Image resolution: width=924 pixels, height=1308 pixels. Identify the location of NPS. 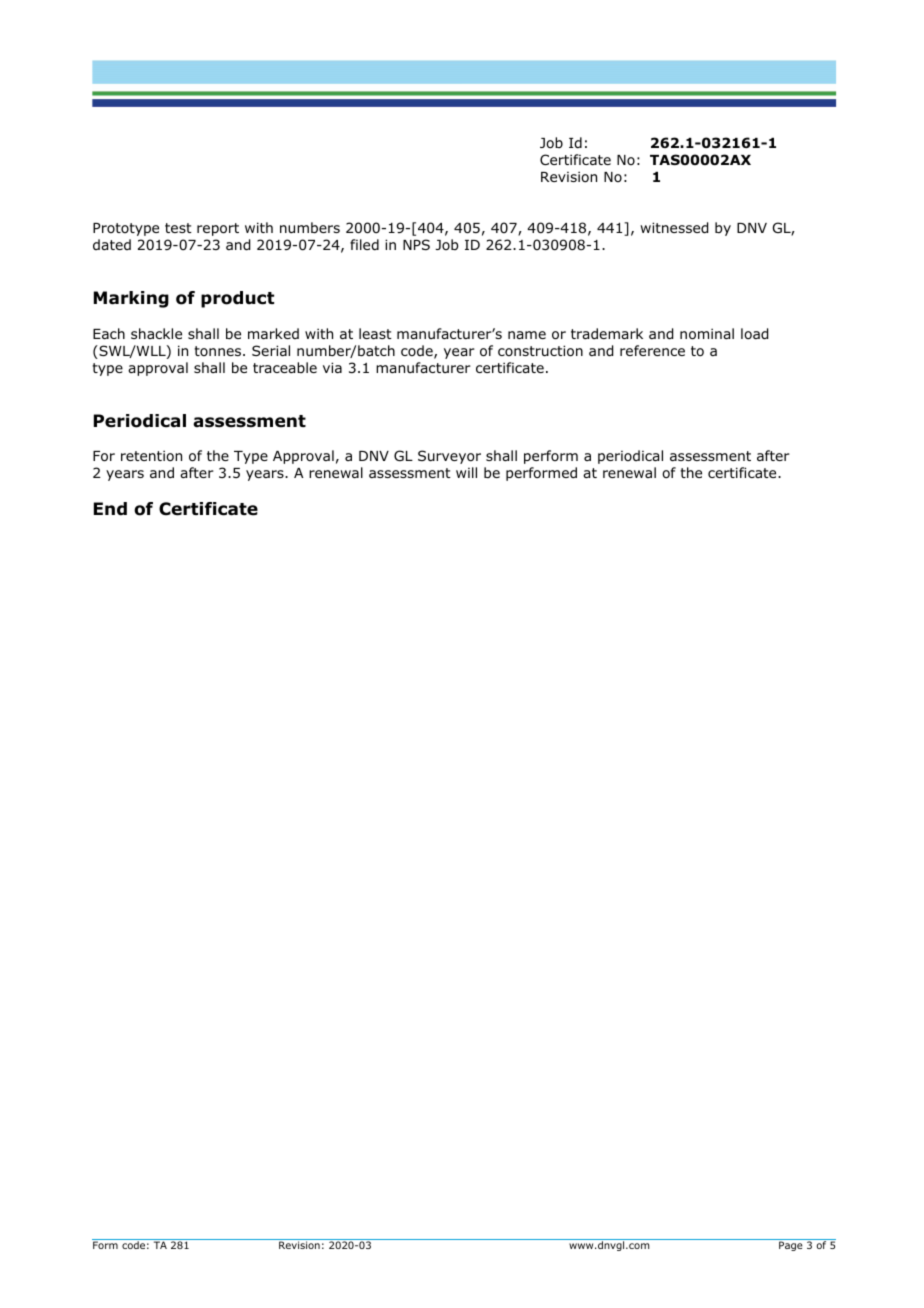
(416, 244).
